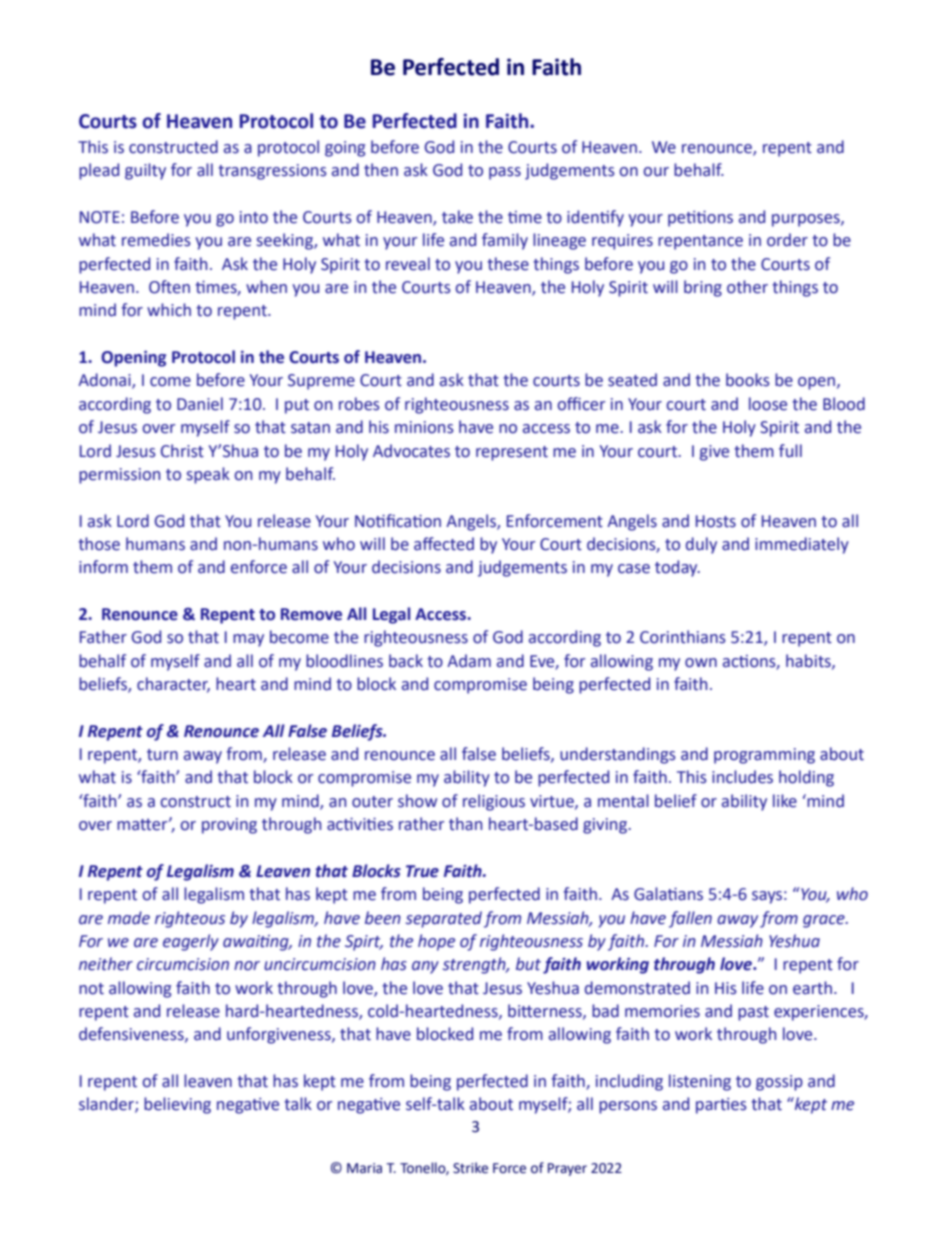  What do you see at coordinates (248, 640) in the screenshot?
I see `may` at bounding box center [248, 640].
